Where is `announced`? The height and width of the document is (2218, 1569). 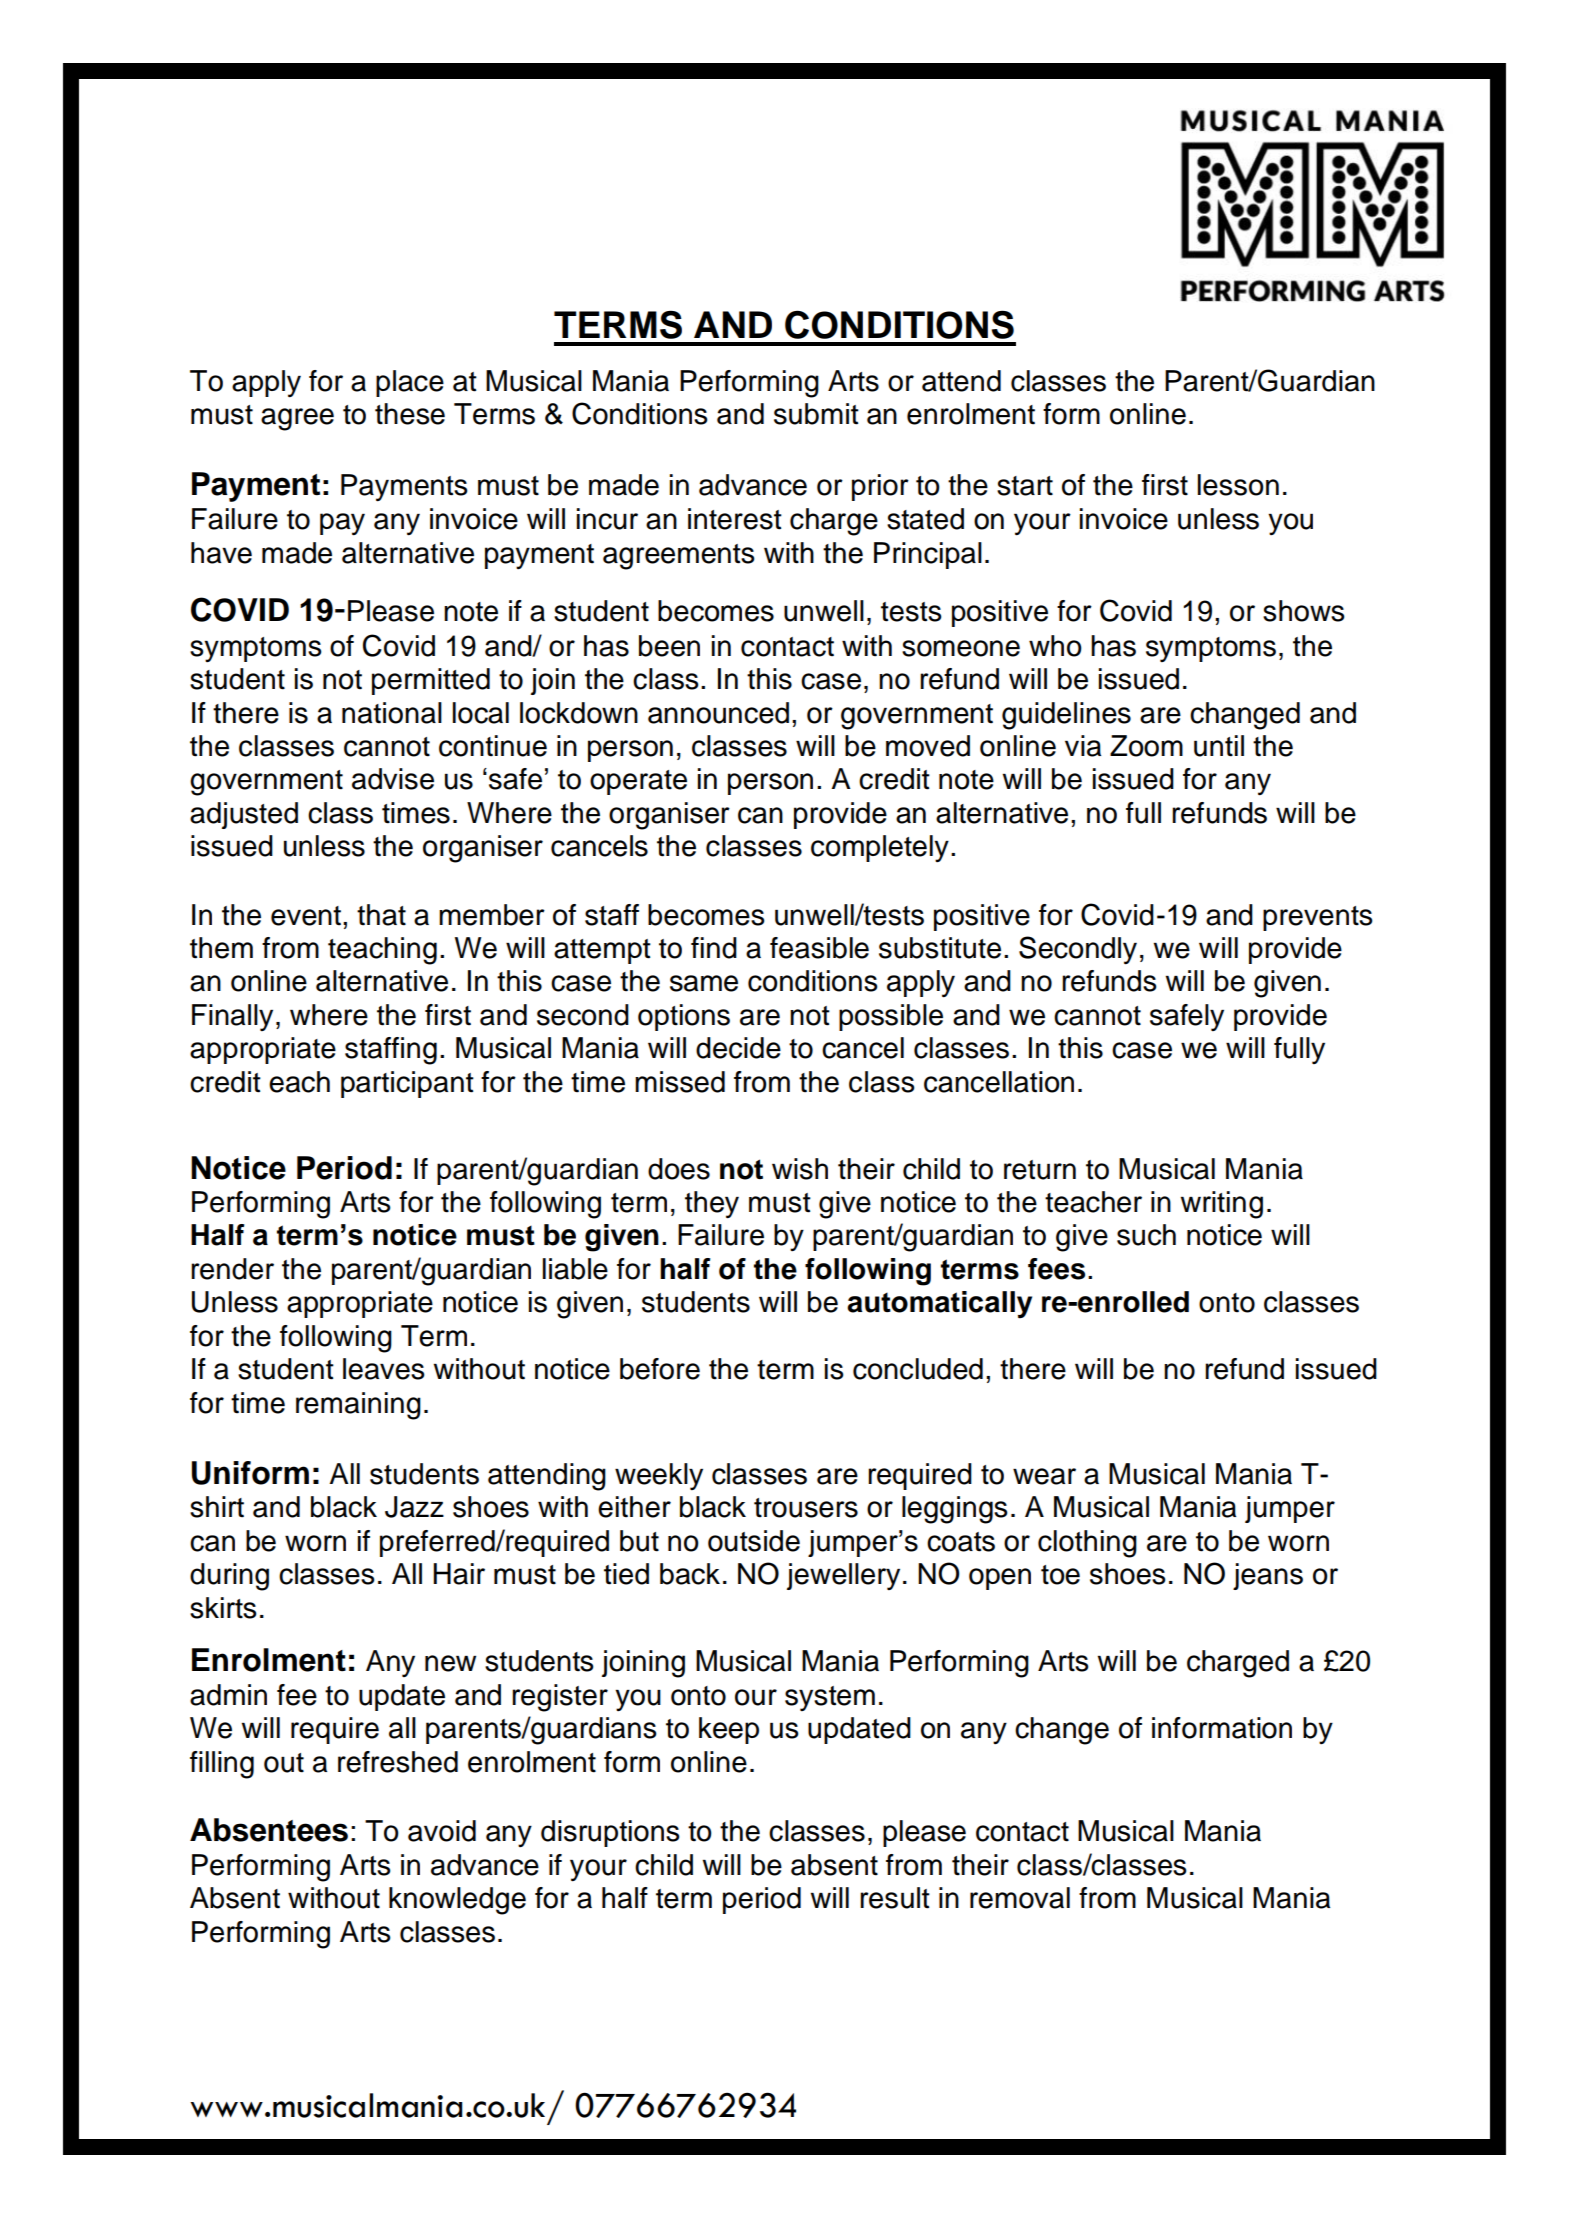
announced is located at coordinates (718, 713).
